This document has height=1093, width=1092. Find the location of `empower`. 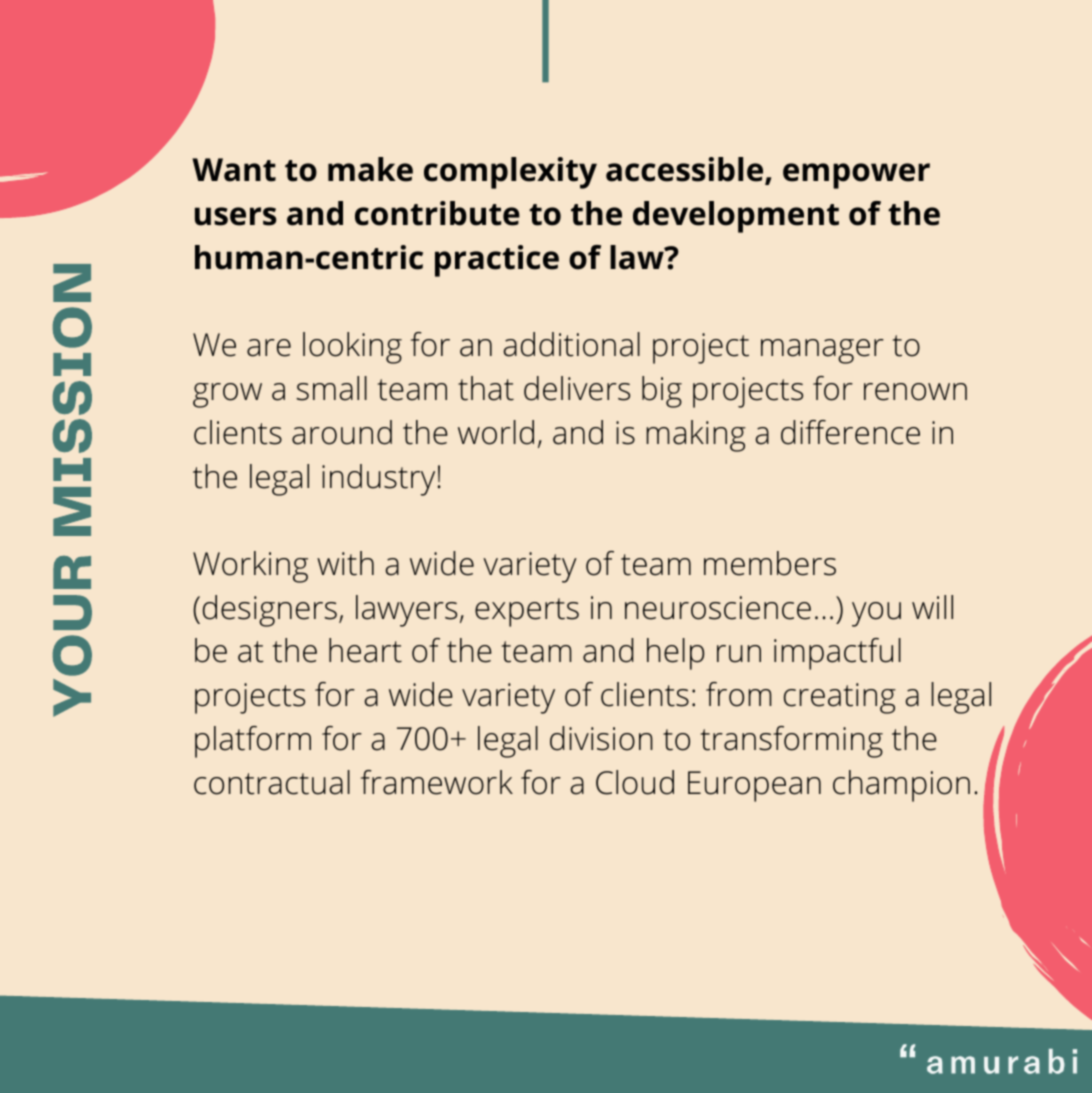

empower is located at coordinates (856, 176).
